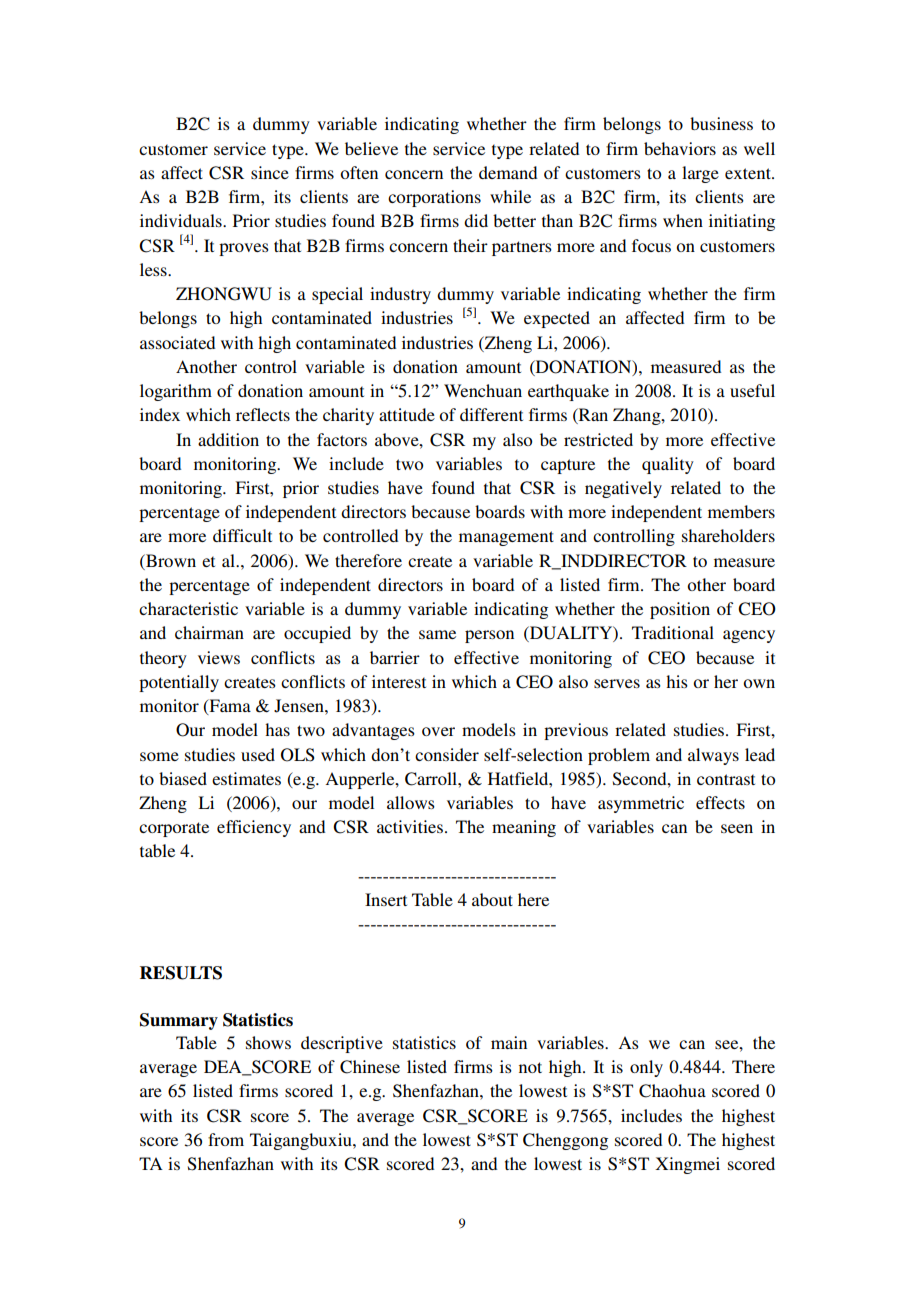  Describe the element at coordinates (483, 390) in the page. I see `Wenchuan` at that location.
